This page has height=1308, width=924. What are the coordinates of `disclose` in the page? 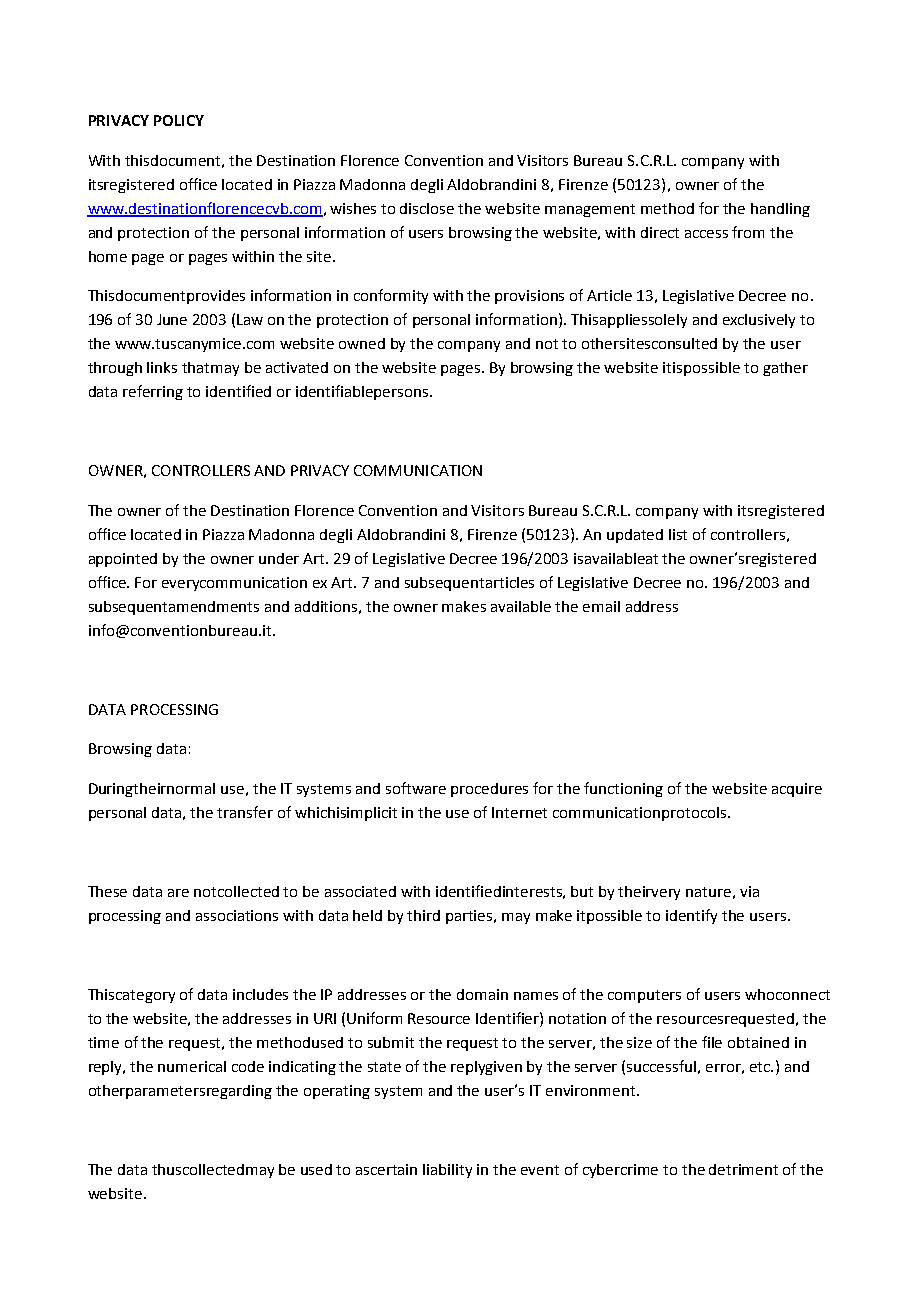 It's located at (427, 208).
